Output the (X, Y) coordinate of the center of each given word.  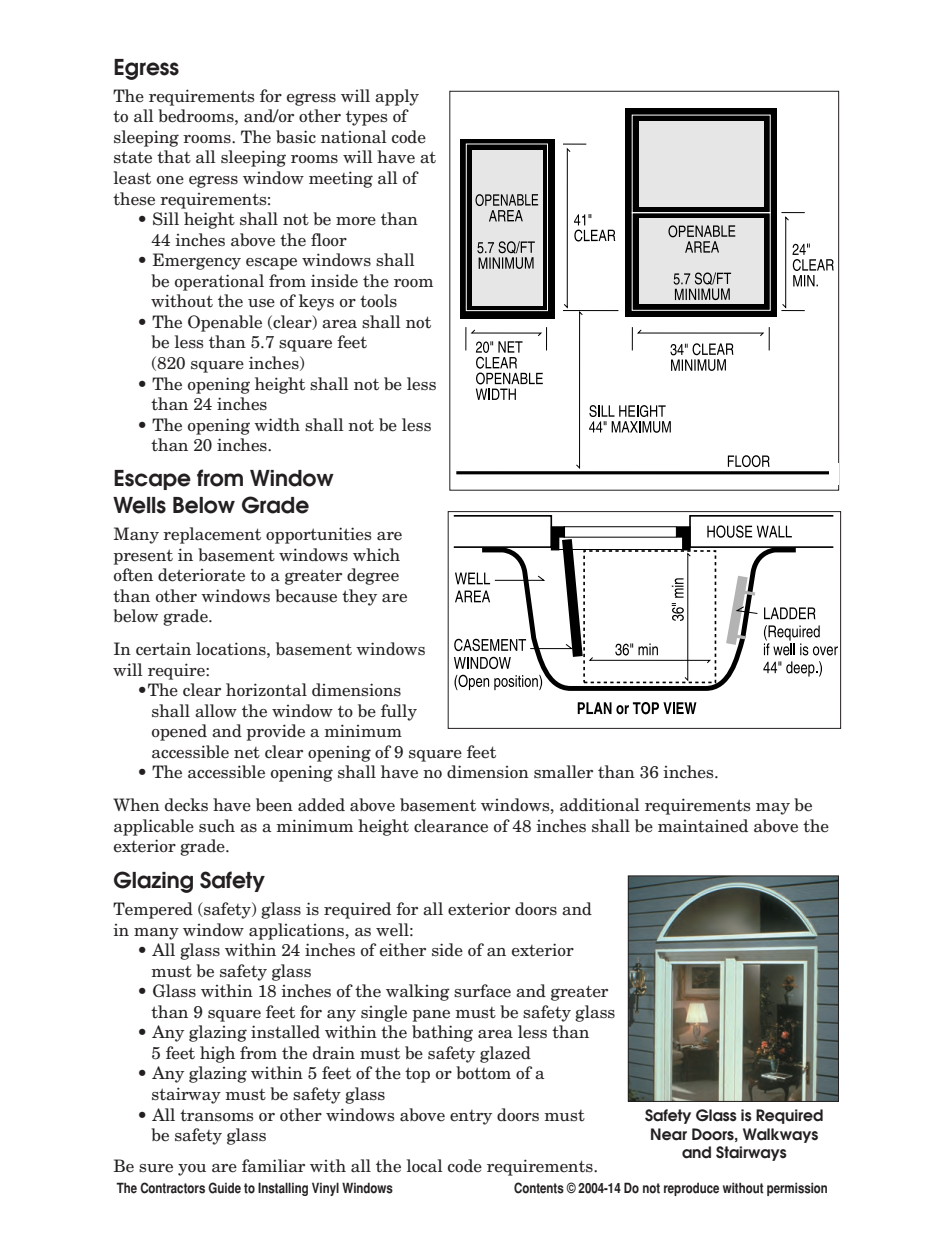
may (773, 809)
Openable (225, 323)
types (367, 118)
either (403, 950)
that (174, 157)
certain (163, 649)
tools (378, 301)
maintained (703, 826)
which (376, 554)
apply (397, 97)
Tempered (153, 910)
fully (399, 712)
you (192, 1170)
